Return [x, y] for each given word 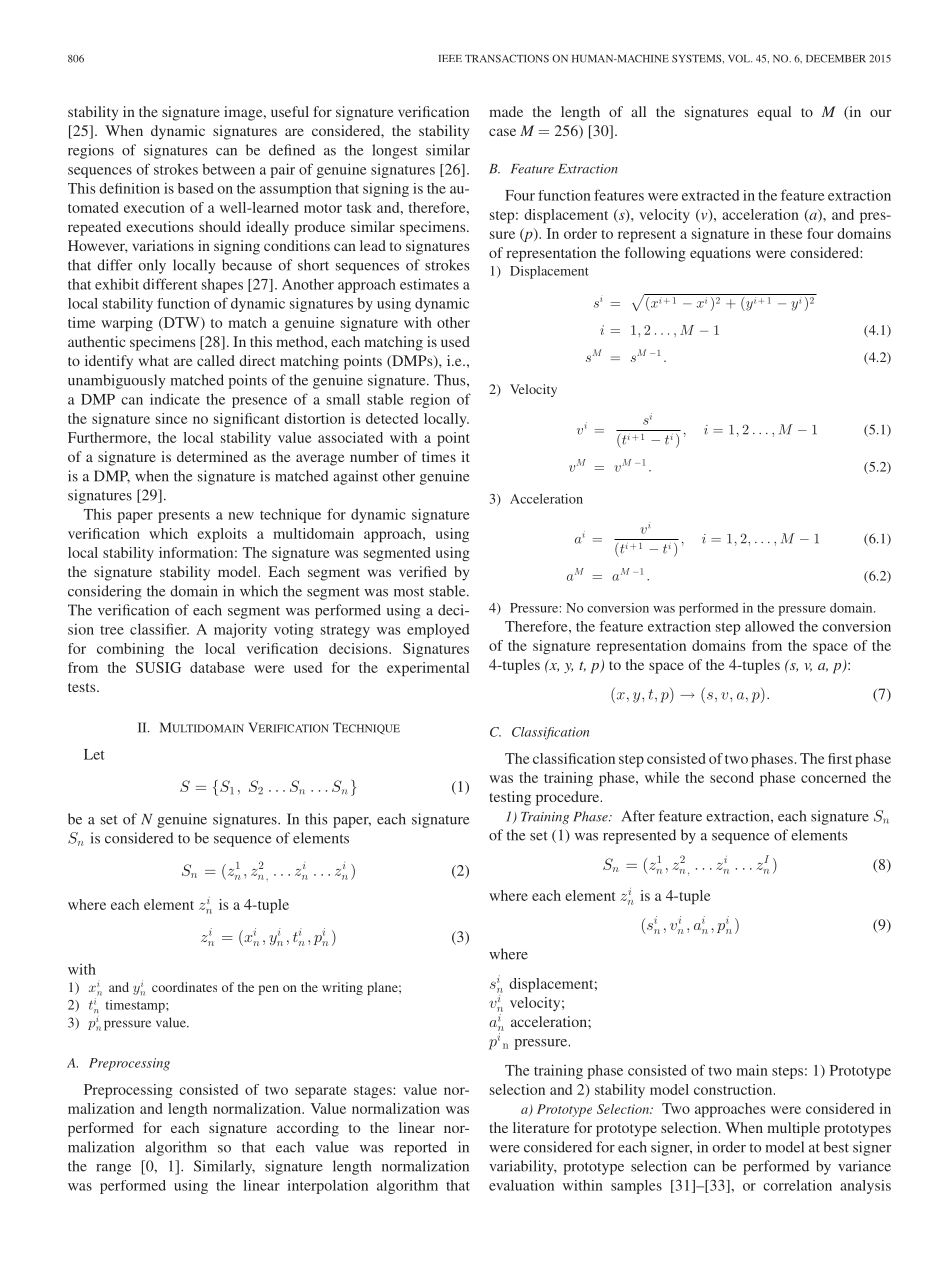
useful [290, 111]
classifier [159, 629]
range [113, 1169]
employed [438, 631]
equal [774, 113]
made [506, 111]
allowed [769, 626]
